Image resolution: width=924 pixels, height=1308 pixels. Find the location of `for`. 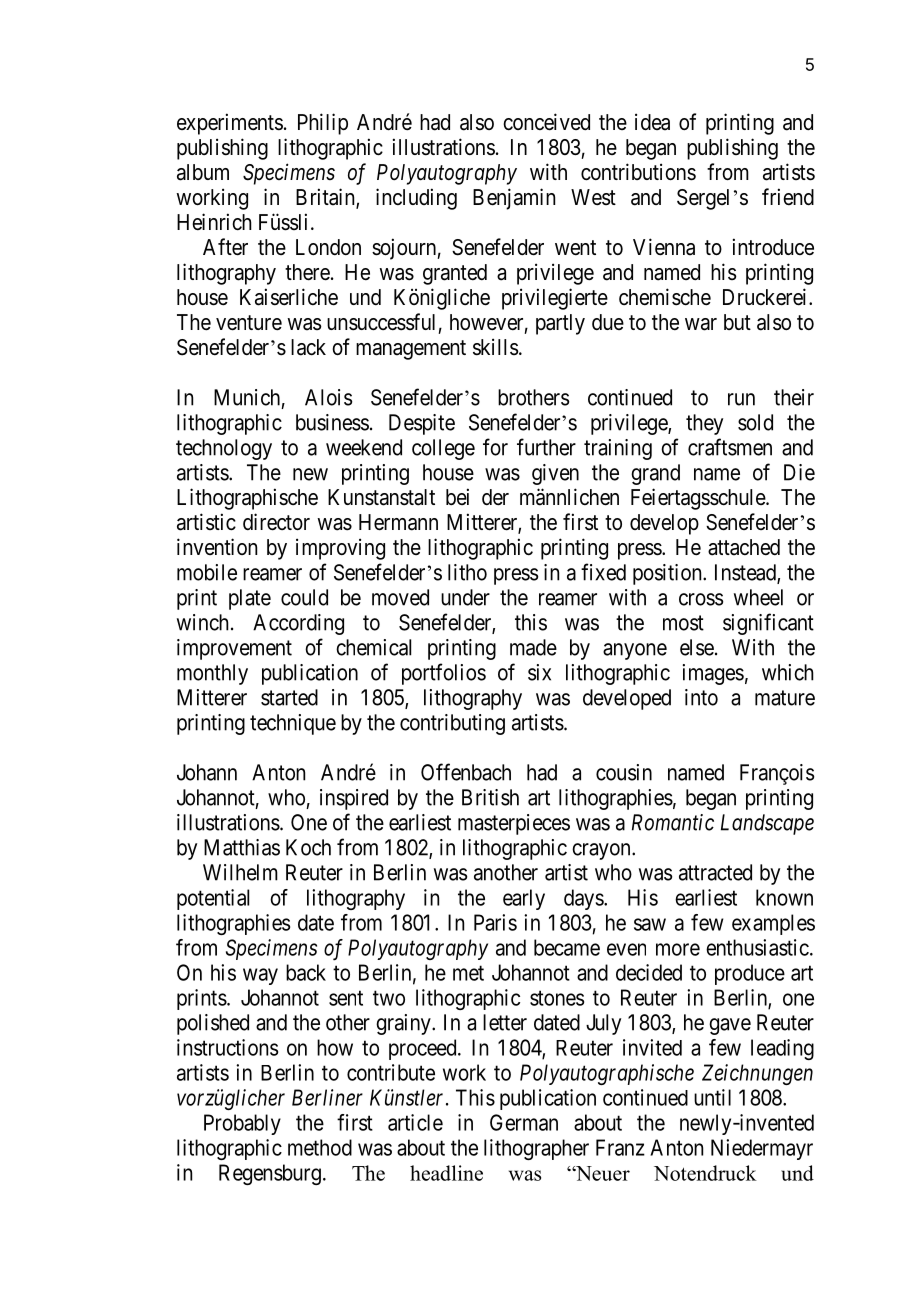

for is located at coordinates (495, 447).
